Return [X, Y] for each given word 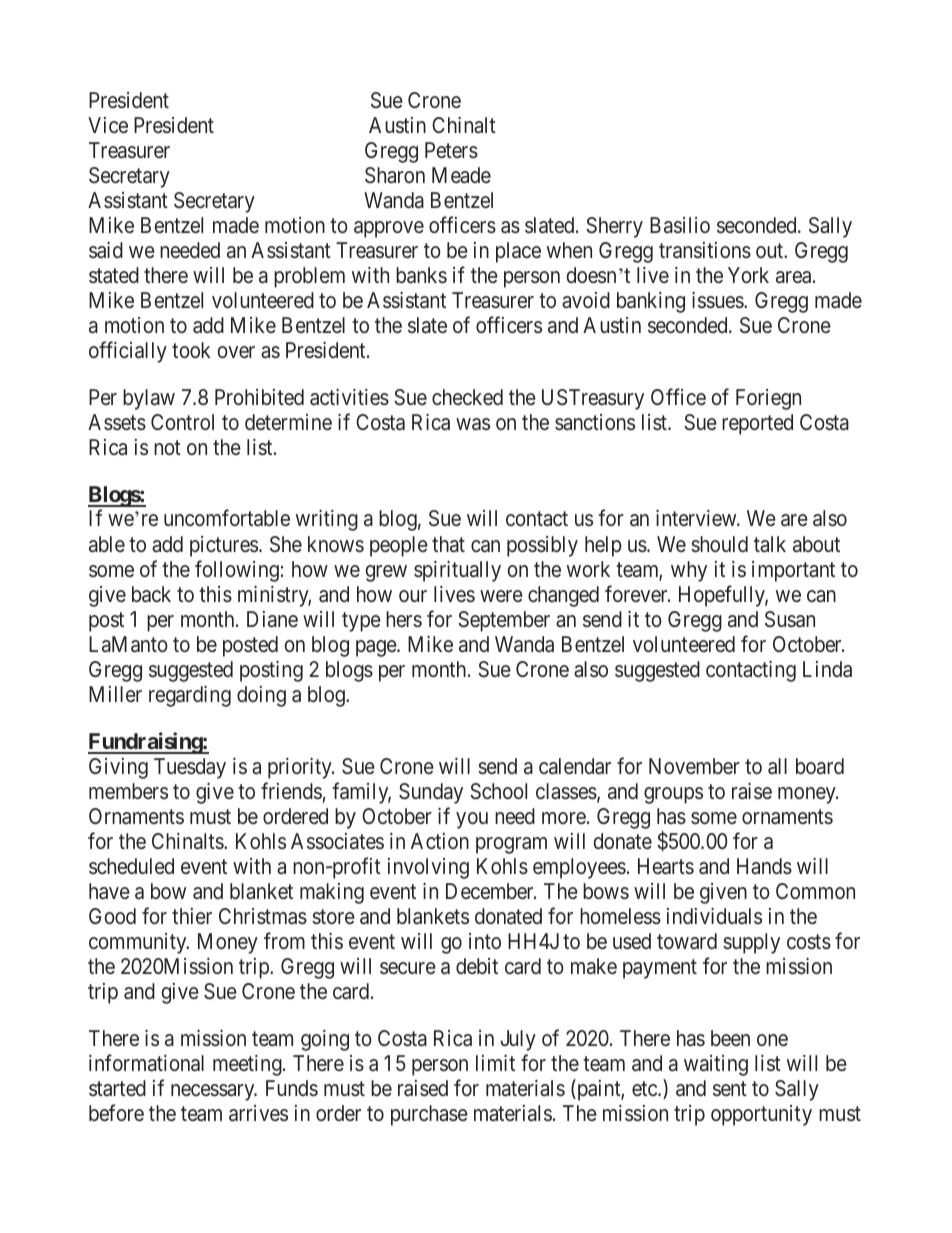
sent [730, 1089]
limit [495, 1063]
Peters [451, 150]
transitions [705, 250]
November [694, 766]
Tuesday [190, 768]
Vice [108, 125]
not [167, 448]
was [473, 424]
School [498, 791]
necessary [214, 1092]
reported [757, 424]
